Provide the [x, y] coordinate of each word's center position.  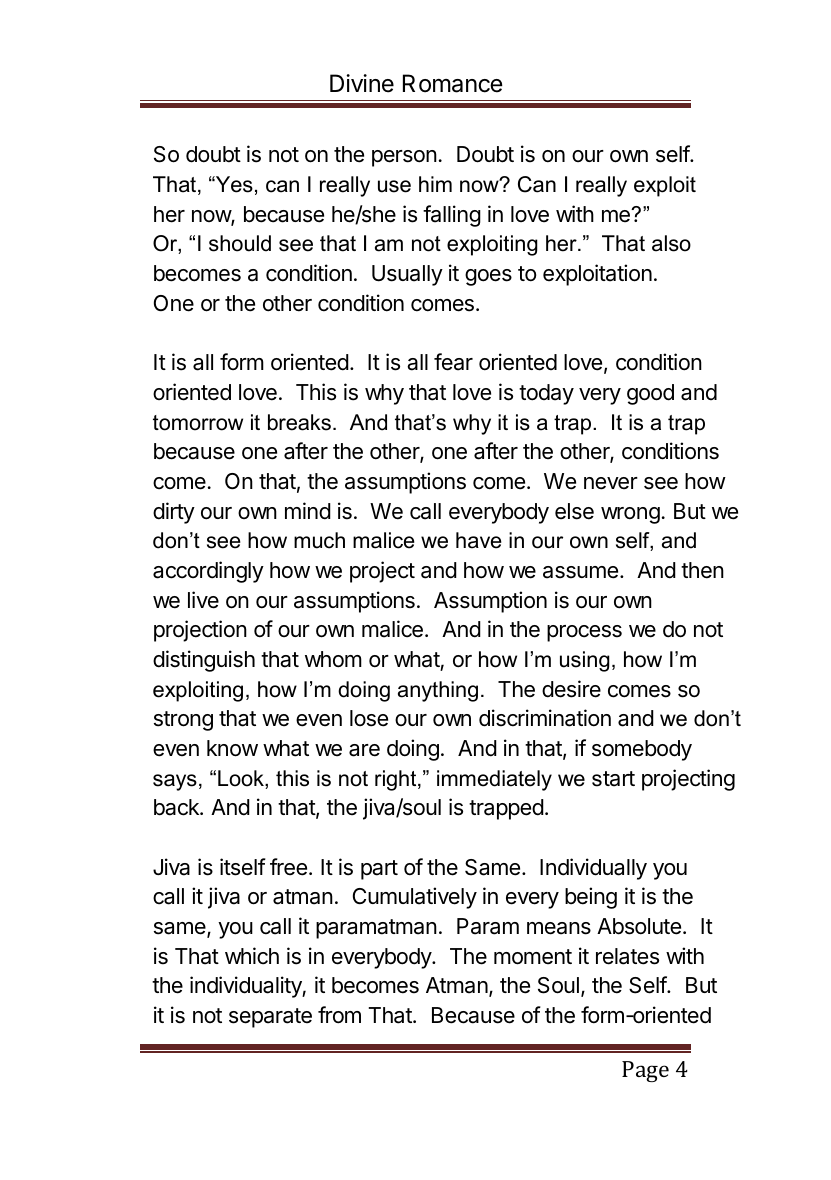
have [479, 540]
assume [580, 572]
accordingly [208, 572]
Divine [362, 83]
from [339, 1015]
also [671, 243]
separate [270, 1018]
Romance [453, 83]
